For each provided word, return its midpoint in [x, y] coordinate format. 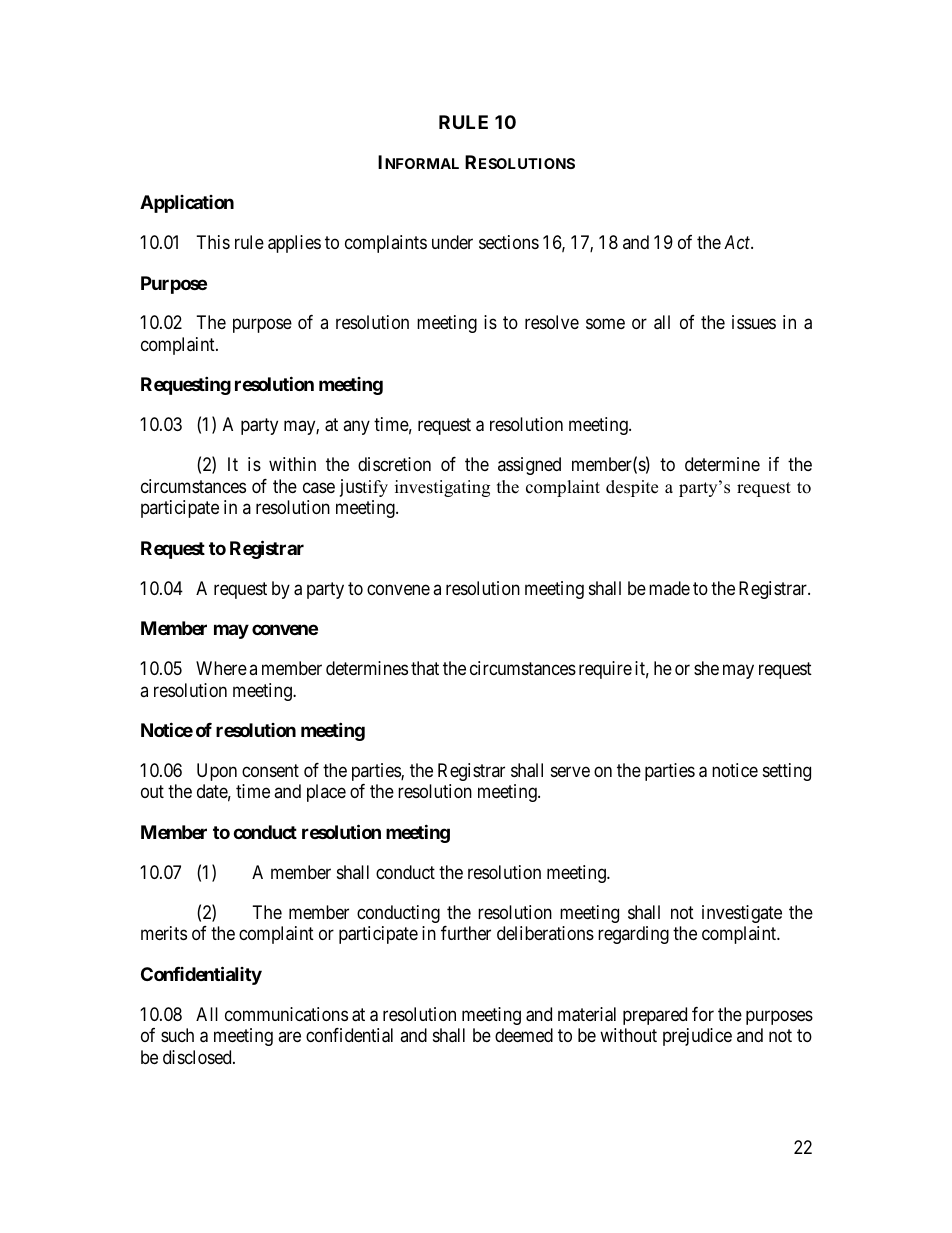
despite [632, 488]
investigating [442, 488]
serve [570, 771]
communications [286, 1014]
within [292, 464]
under [452, 242]
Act [738, 242]
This [213, 242]
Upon [217, 772]
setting [787, 772]
